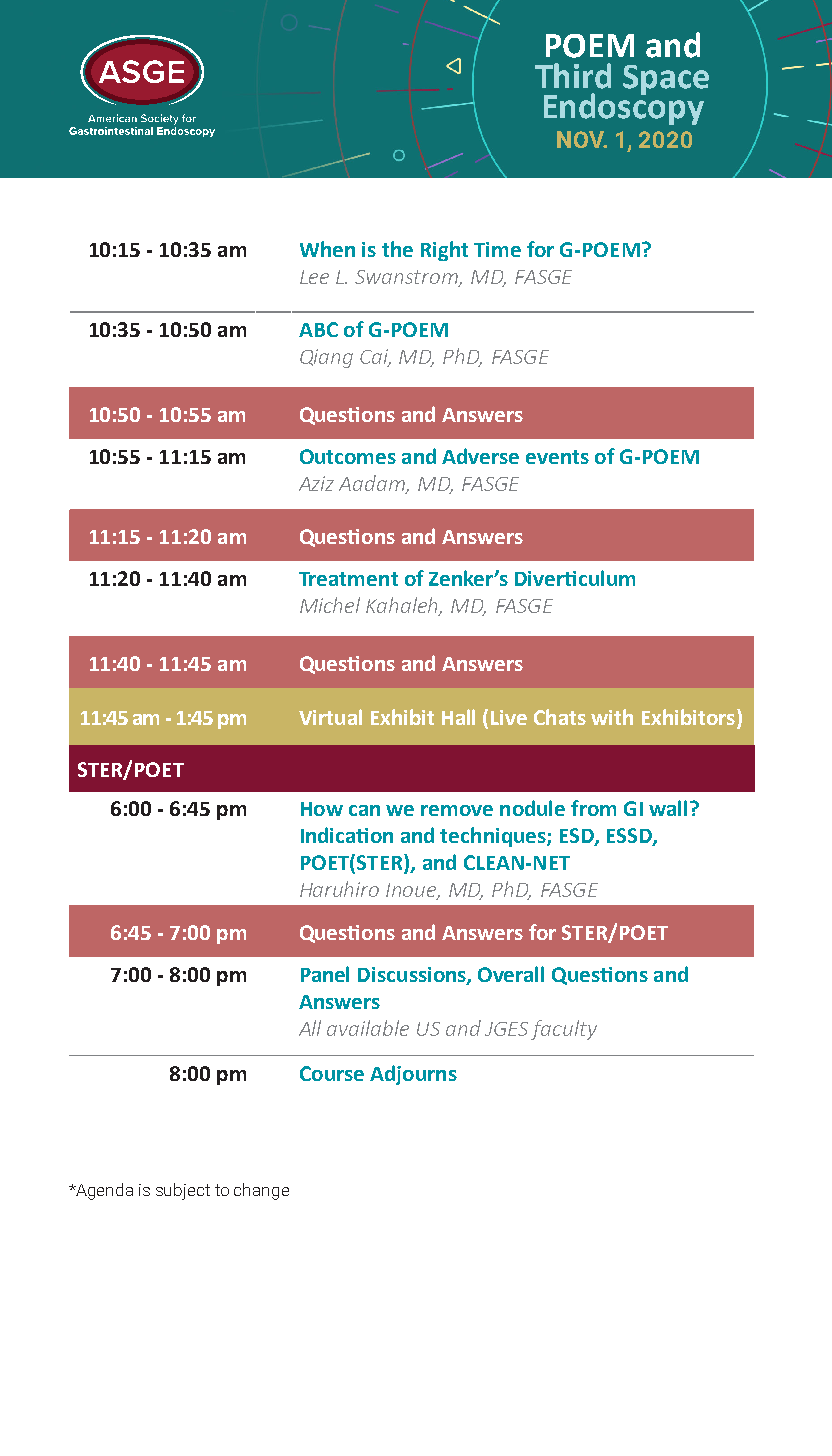 This screenshot has width=832, height=1456. What do you see at coordinates (575, 578) in the screenshot?
I see `Diverticulum` at bounding box center [575, 578].
